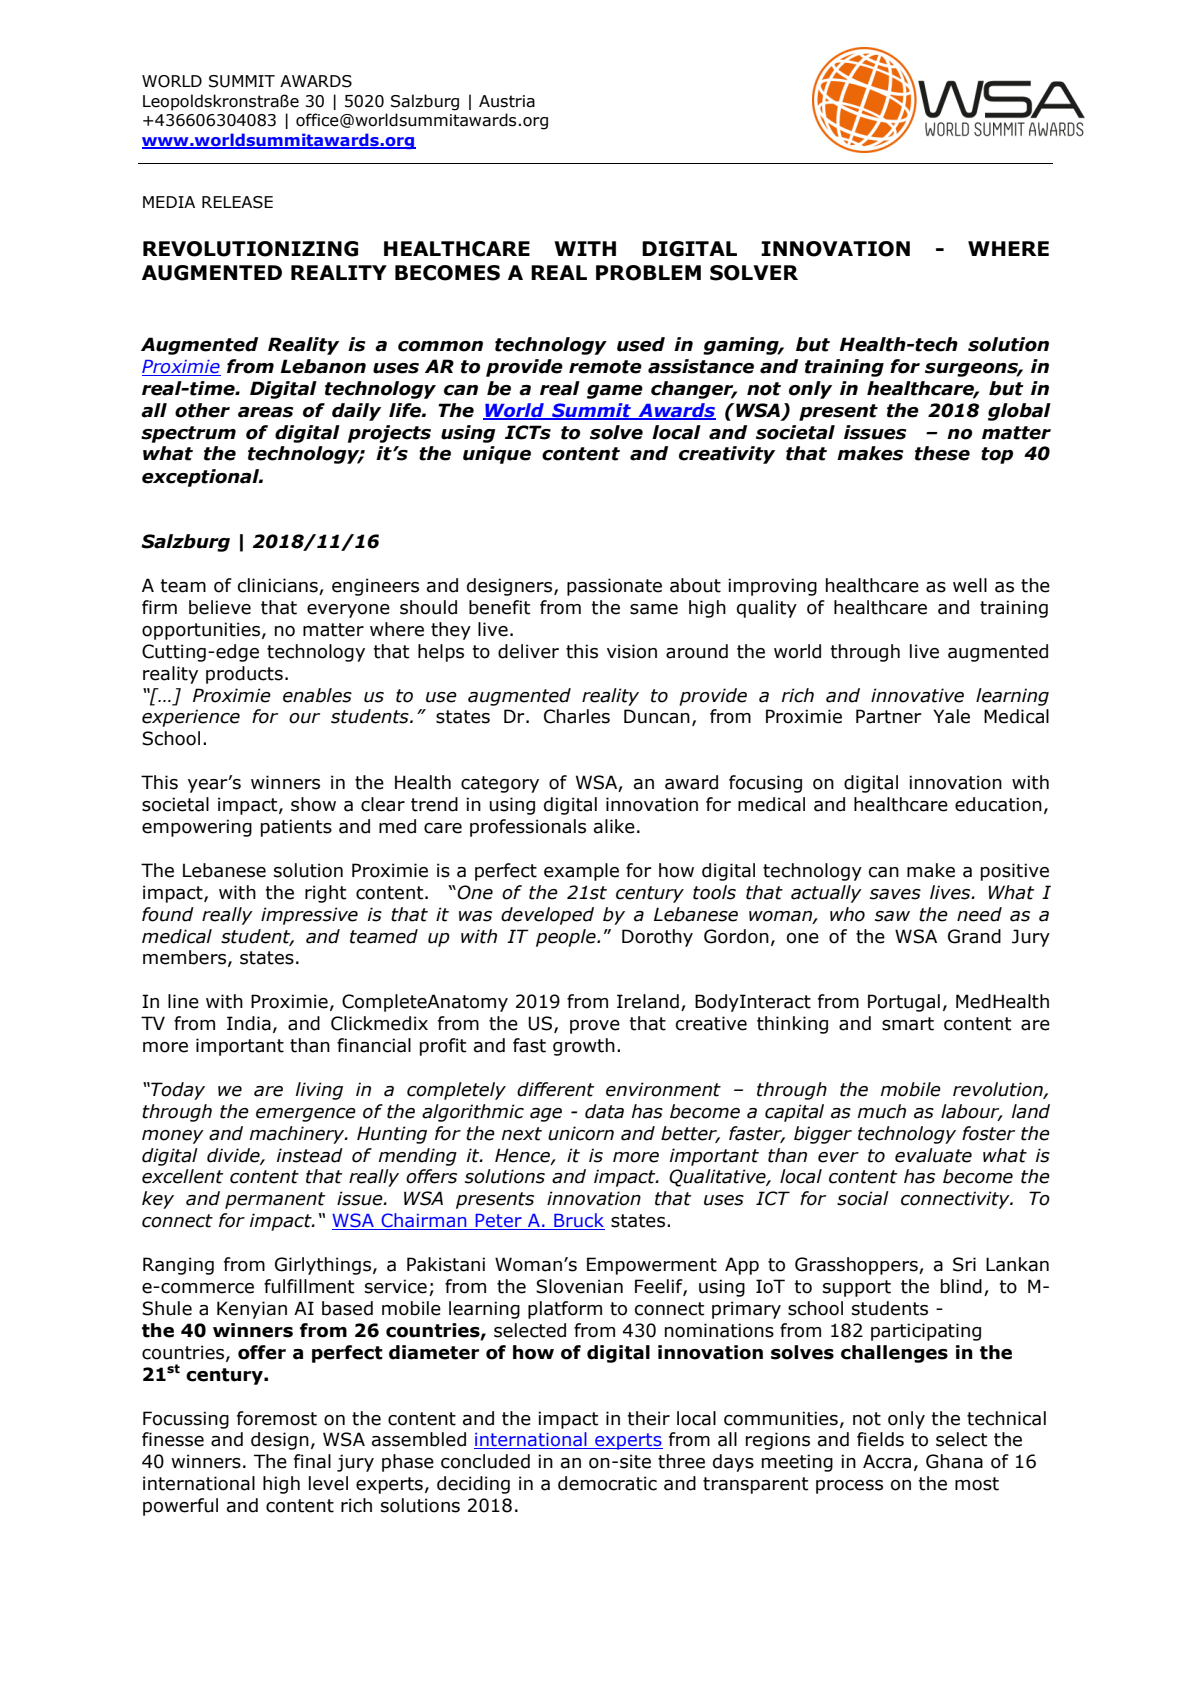  I want to click on final, so click(312, 1461).
